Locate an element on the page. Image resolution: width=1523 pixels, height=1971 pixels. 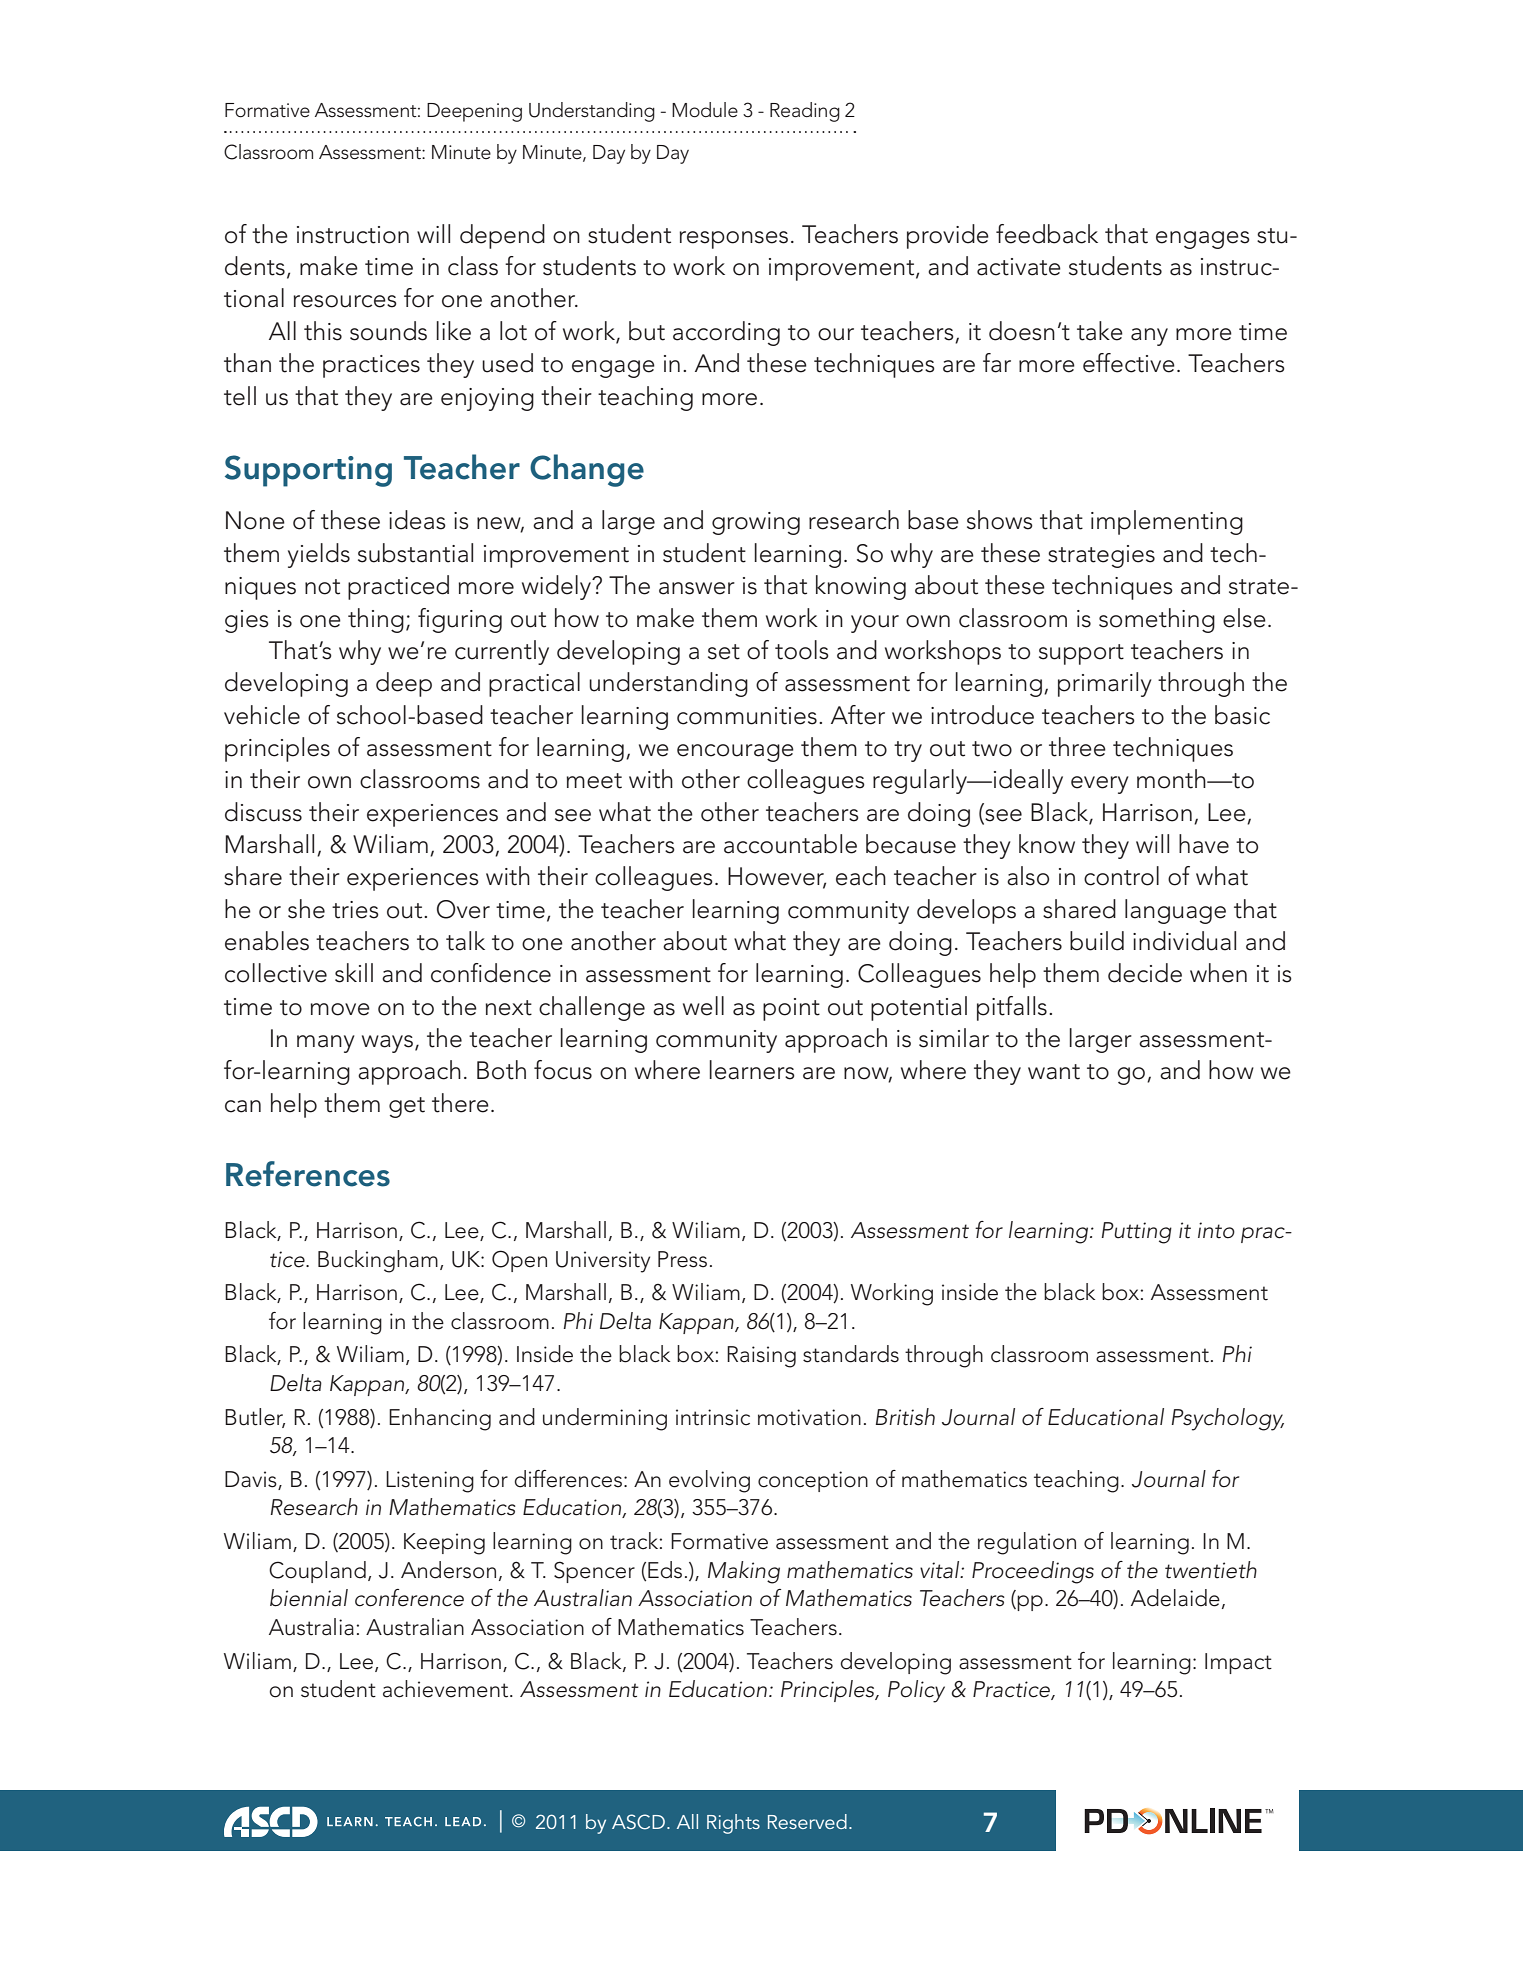
skill is located at coordinates (354, 973).
